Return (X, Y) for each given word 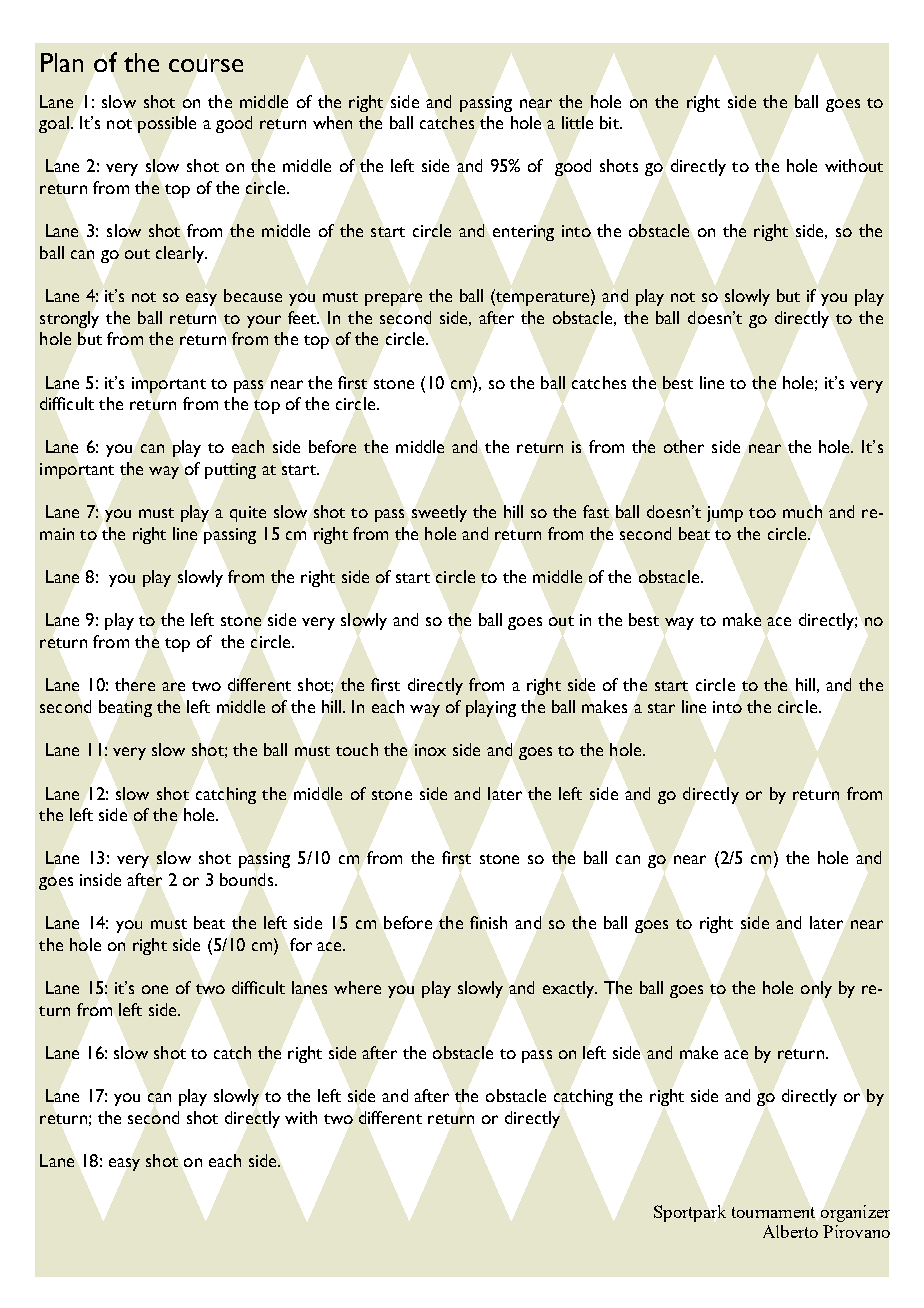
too (762, 513)
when (332, 122)
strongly (69, 319)
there (135, 684)
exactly (570, 989)
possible (167, 124)
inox (430, 750)
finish (488, 922)
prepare (393, 299)
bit (610, 122)
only (816, 989)
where (357, 987)
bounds (248, 879)
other (684, 446)
